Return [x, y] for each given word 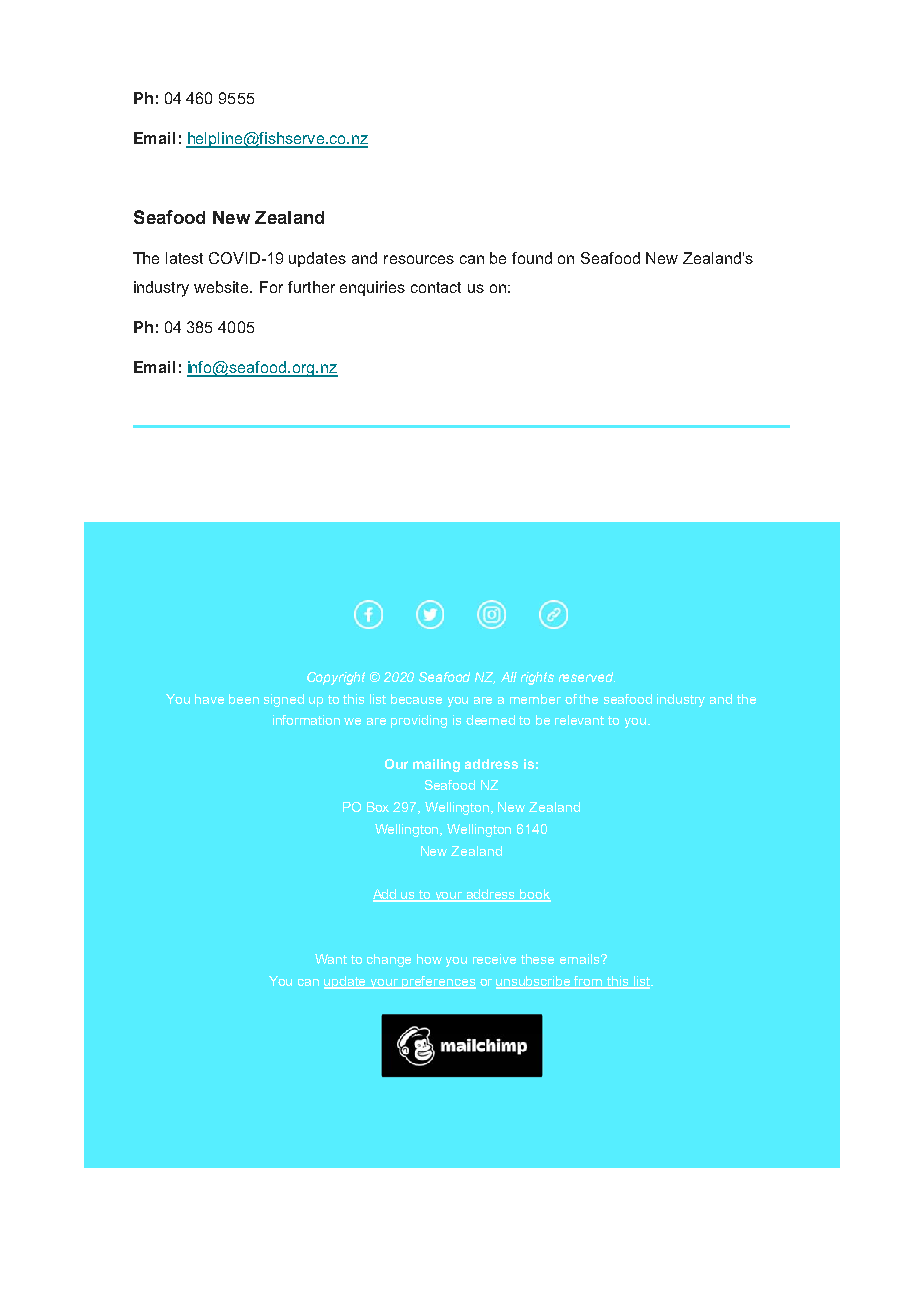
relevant [579, 720]
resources [419, 259]
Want [331, 959]
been [244, 699]
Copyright [336, 678]
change [389, 960]
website [223, 287]
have [209, 699]
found [532, 258]
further [311, 287]
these [537, 959]
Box [378, 807]
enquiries [372, 288]
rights [537, 678]
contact [436, 287]
